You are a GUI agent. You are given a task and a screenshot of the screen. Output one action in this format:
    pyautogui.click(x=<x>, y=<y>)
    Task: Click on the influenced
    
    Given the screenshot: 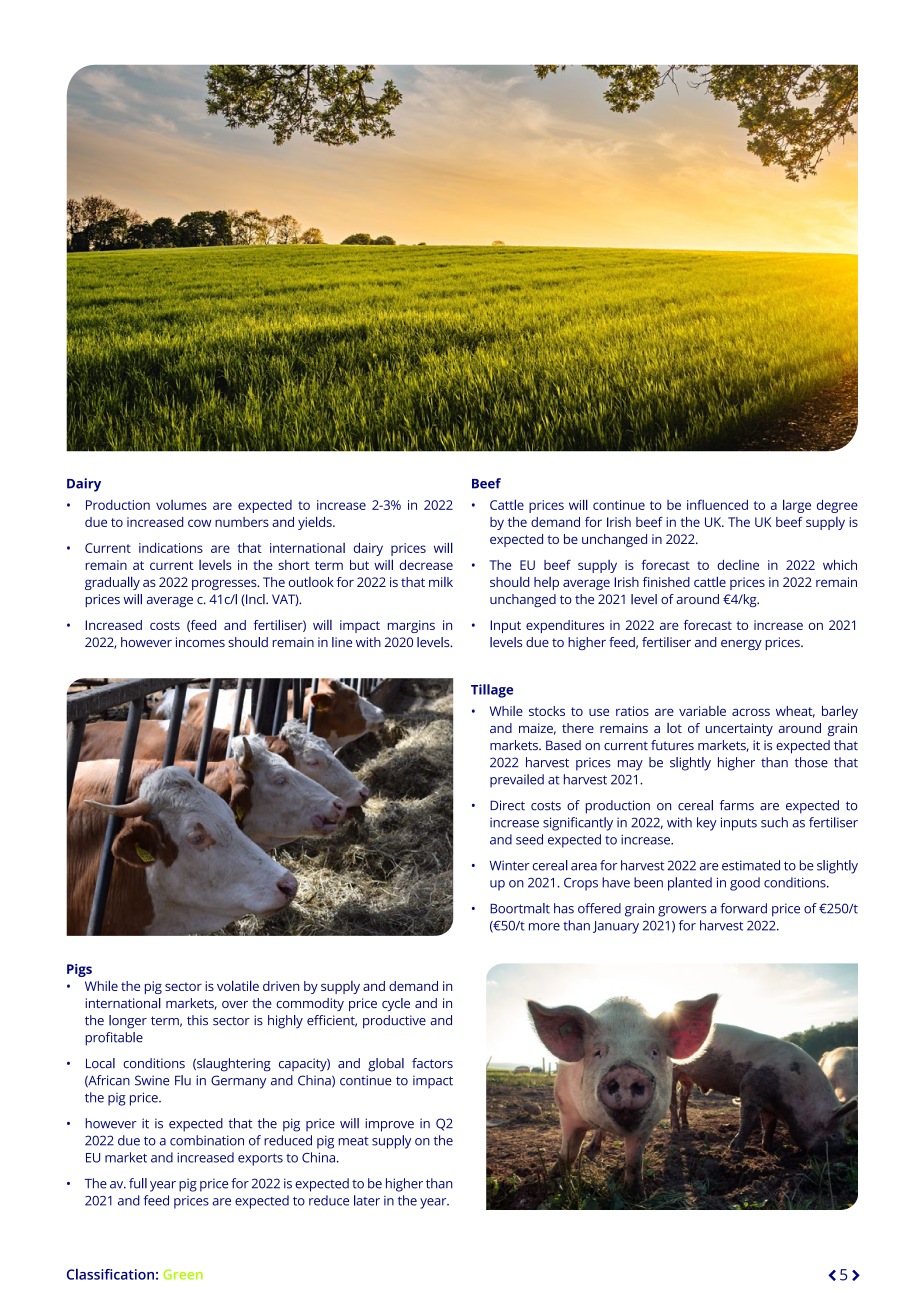 What is the action you would take?
    pyautogui.click(x=717, y=504)
